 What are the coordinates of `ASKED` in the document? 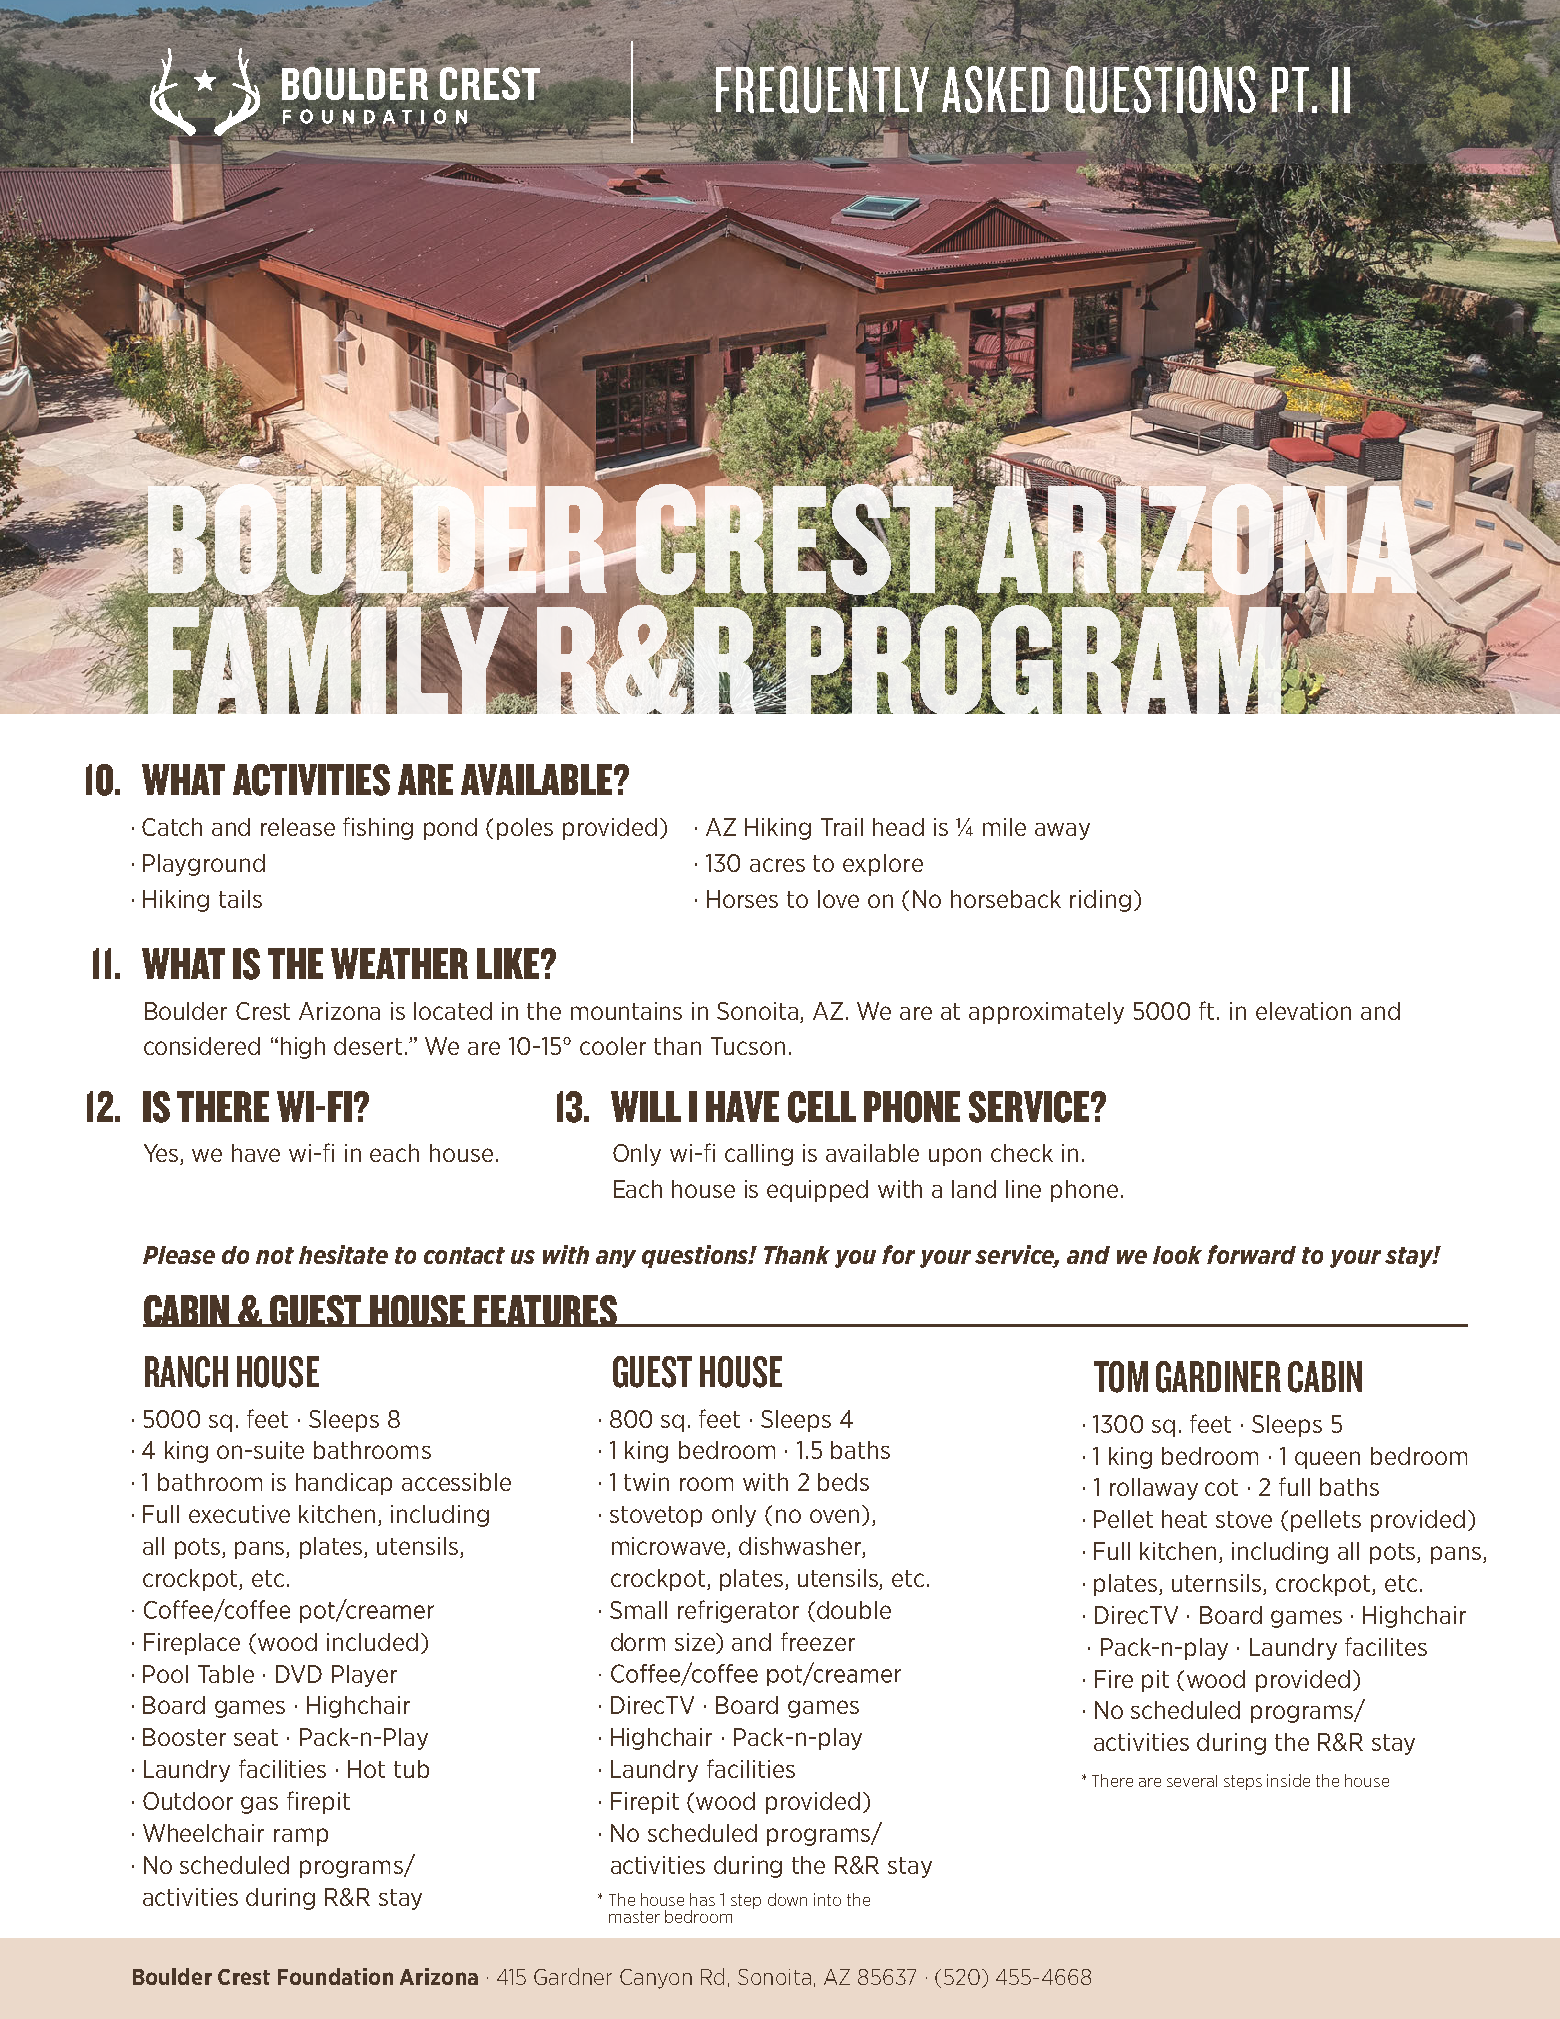 It's located at (997, 90).
